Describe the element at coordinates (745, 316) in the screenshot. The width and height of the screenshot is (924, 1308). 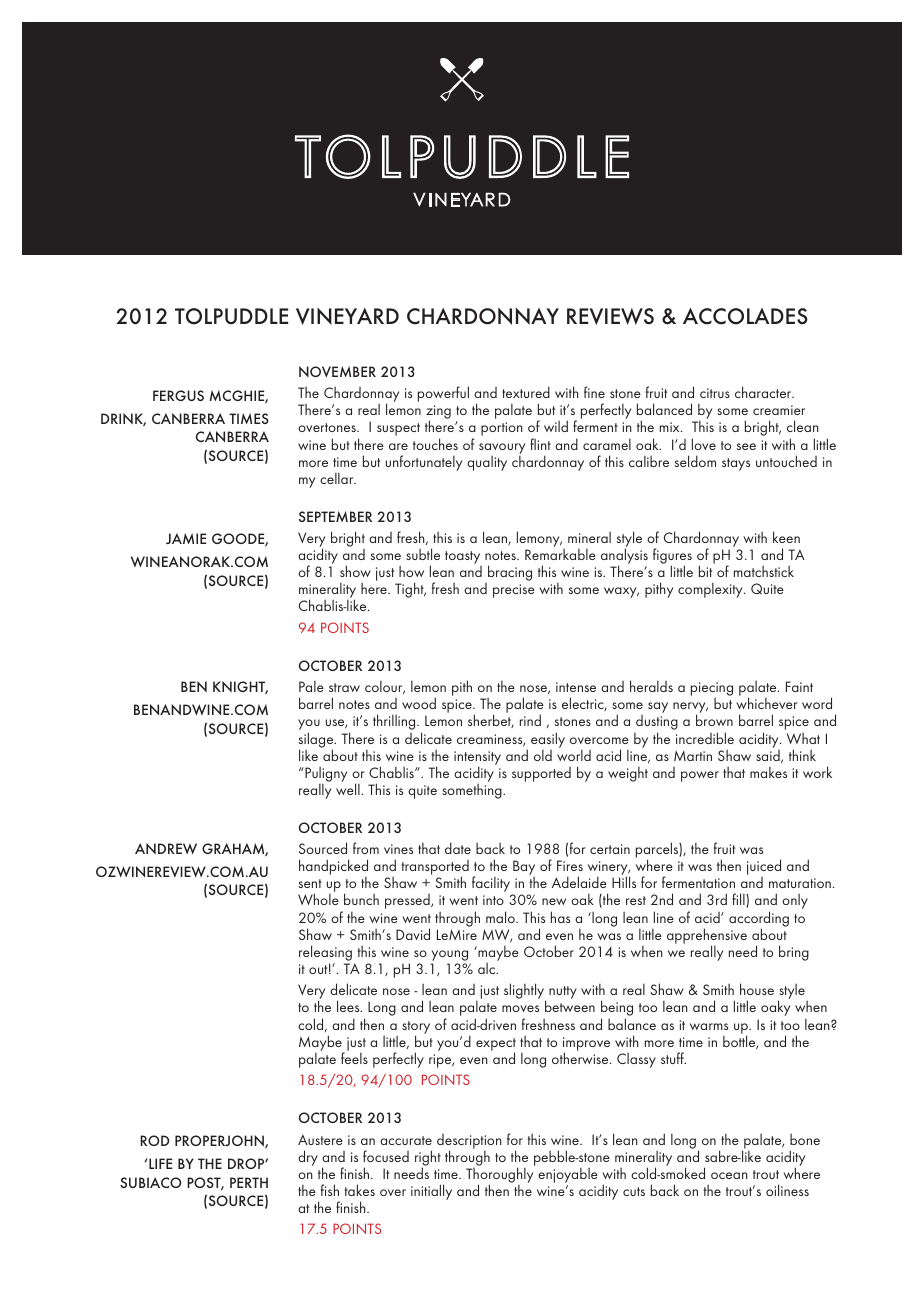
I see `ACCOLADES` at that location.
